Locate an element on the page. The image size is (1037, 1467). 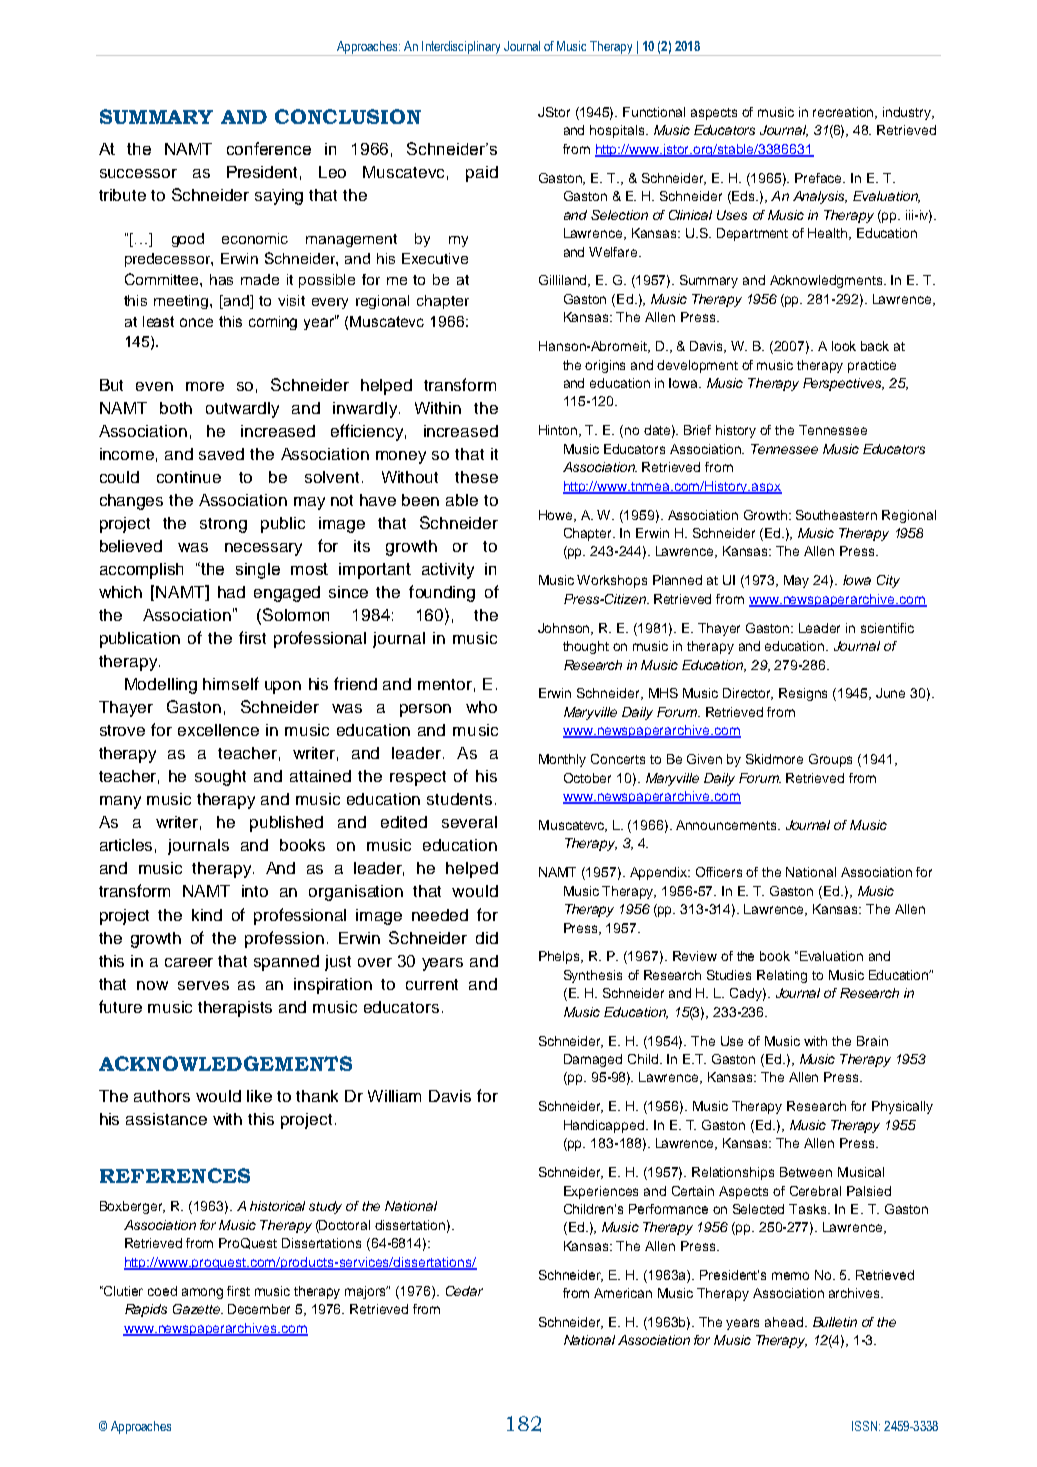
recreation is located at coordinates (845, 113).
